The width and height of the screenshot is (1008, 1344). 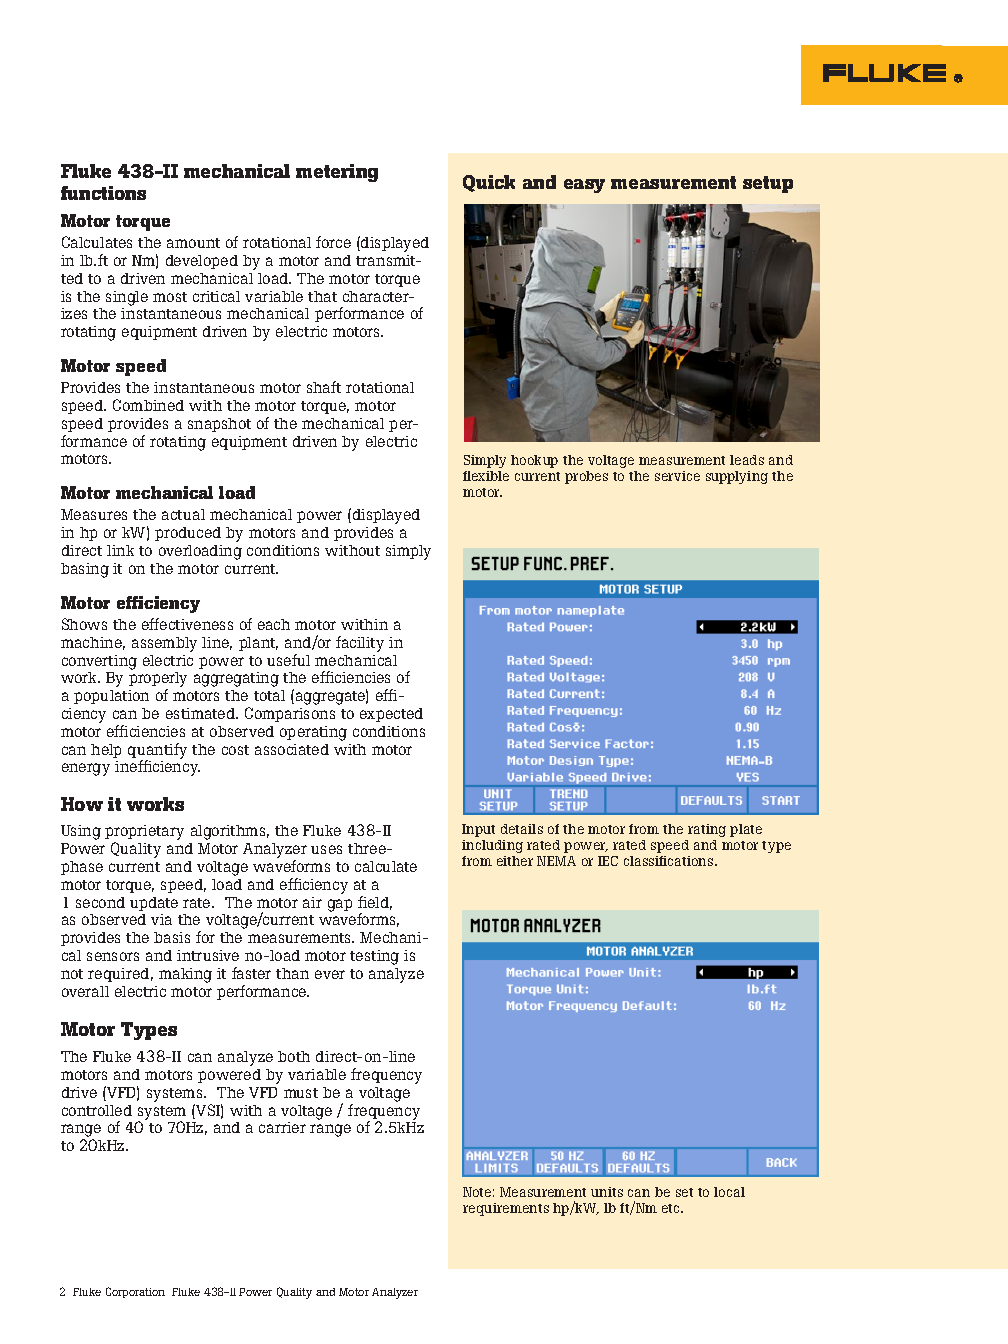 I want to click on etc, so click(x=672, y=1208).
